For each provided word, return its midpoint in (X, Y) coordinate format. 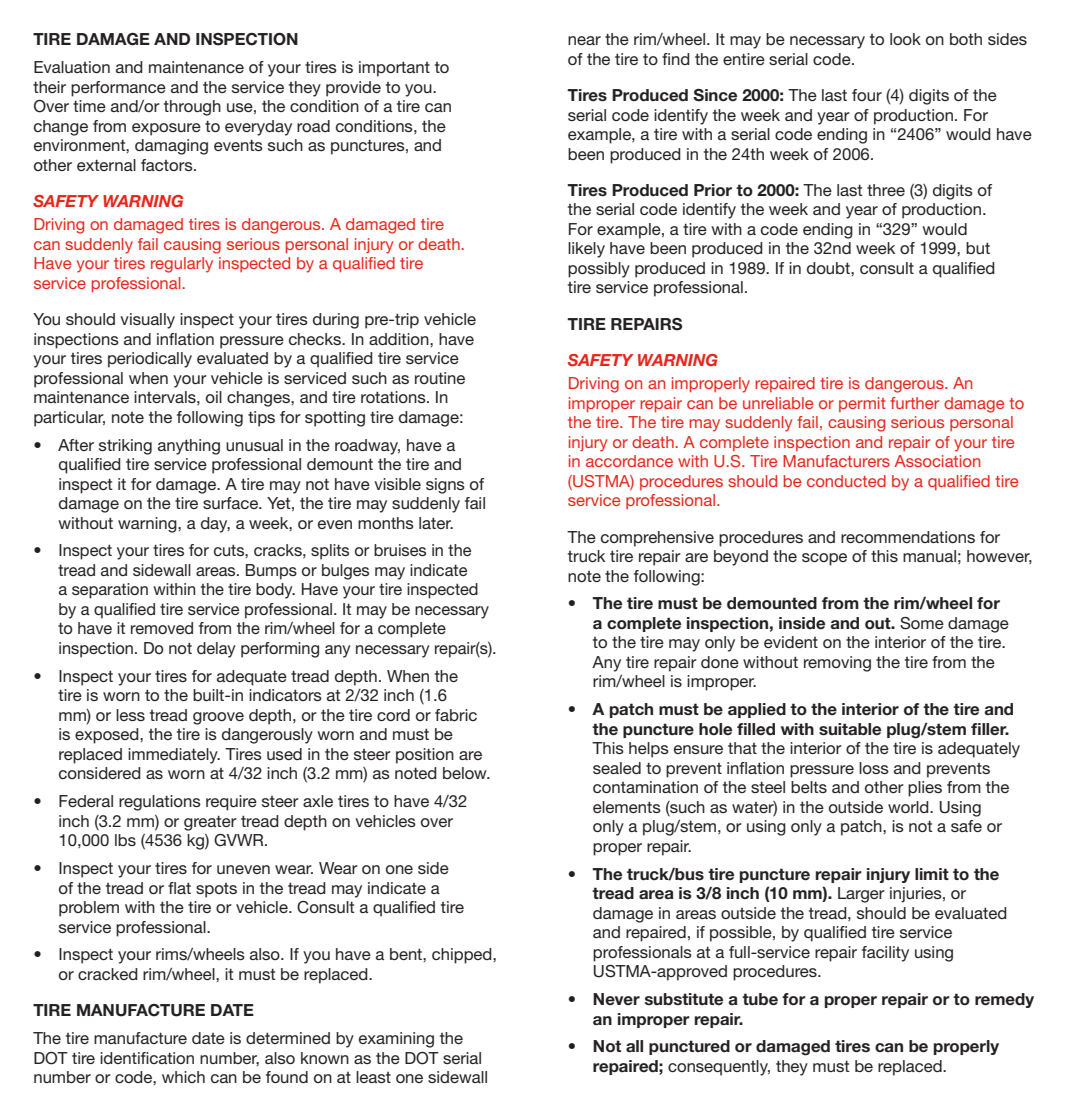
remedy (1004, 1000)
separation (110, 591)
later (436, 523)
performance (118, 89)
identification (147, 1058)
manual (929, 556)
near (584, 40)
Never (616, 999)
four (867, 95)
